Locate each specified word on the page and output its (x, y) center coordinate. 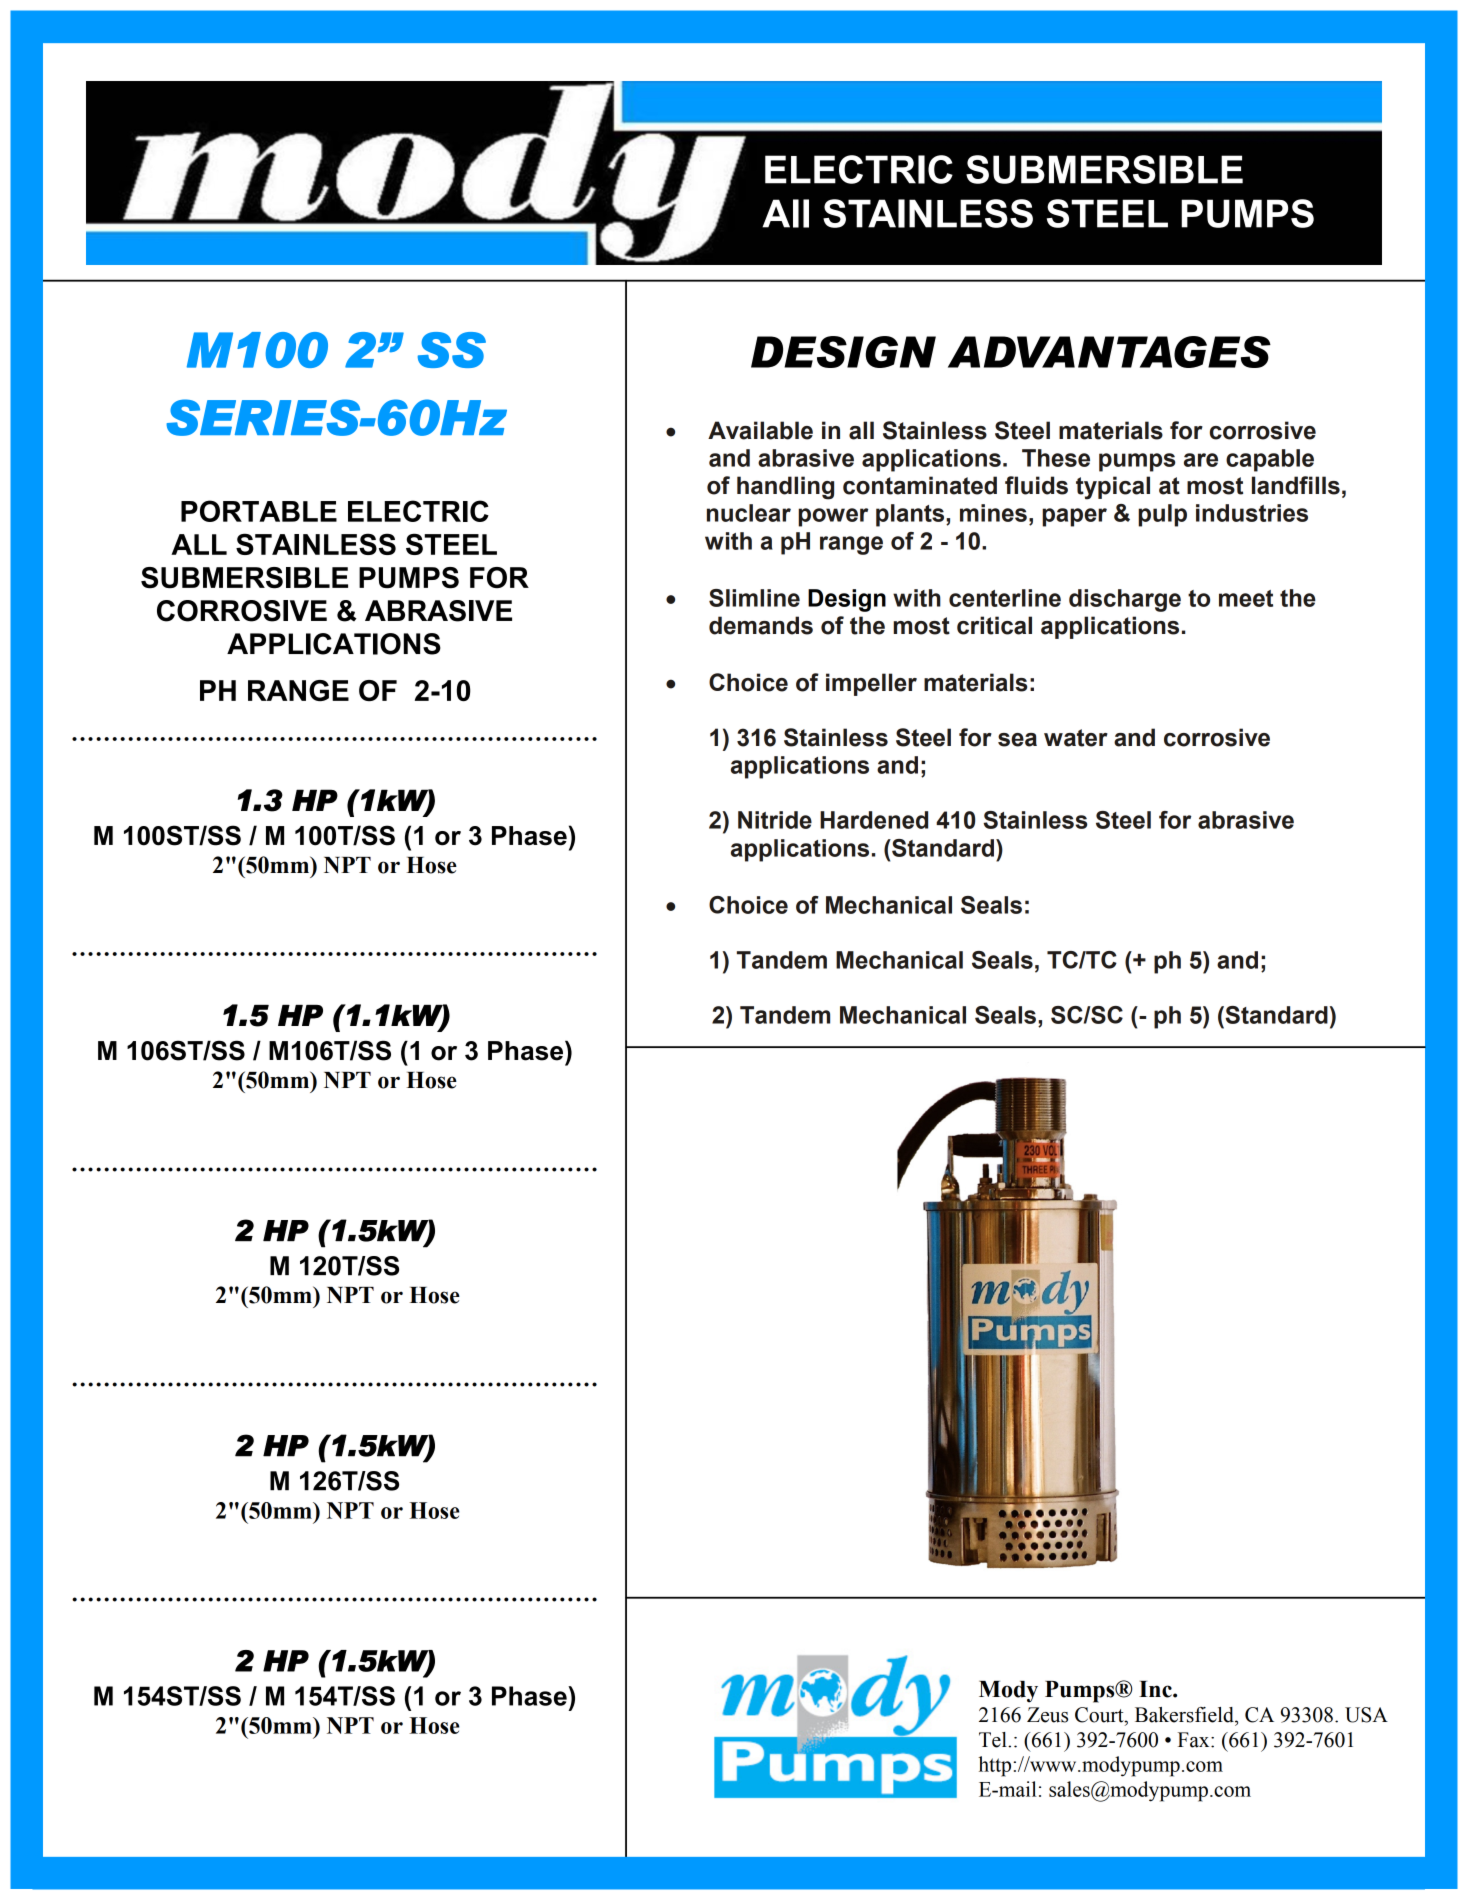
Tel (994, 1740)
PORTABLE (259, 511)
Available (760, 430)
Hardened (874, 820)
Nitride (775, 820)
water (1076, 738)
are (1201, 460)
